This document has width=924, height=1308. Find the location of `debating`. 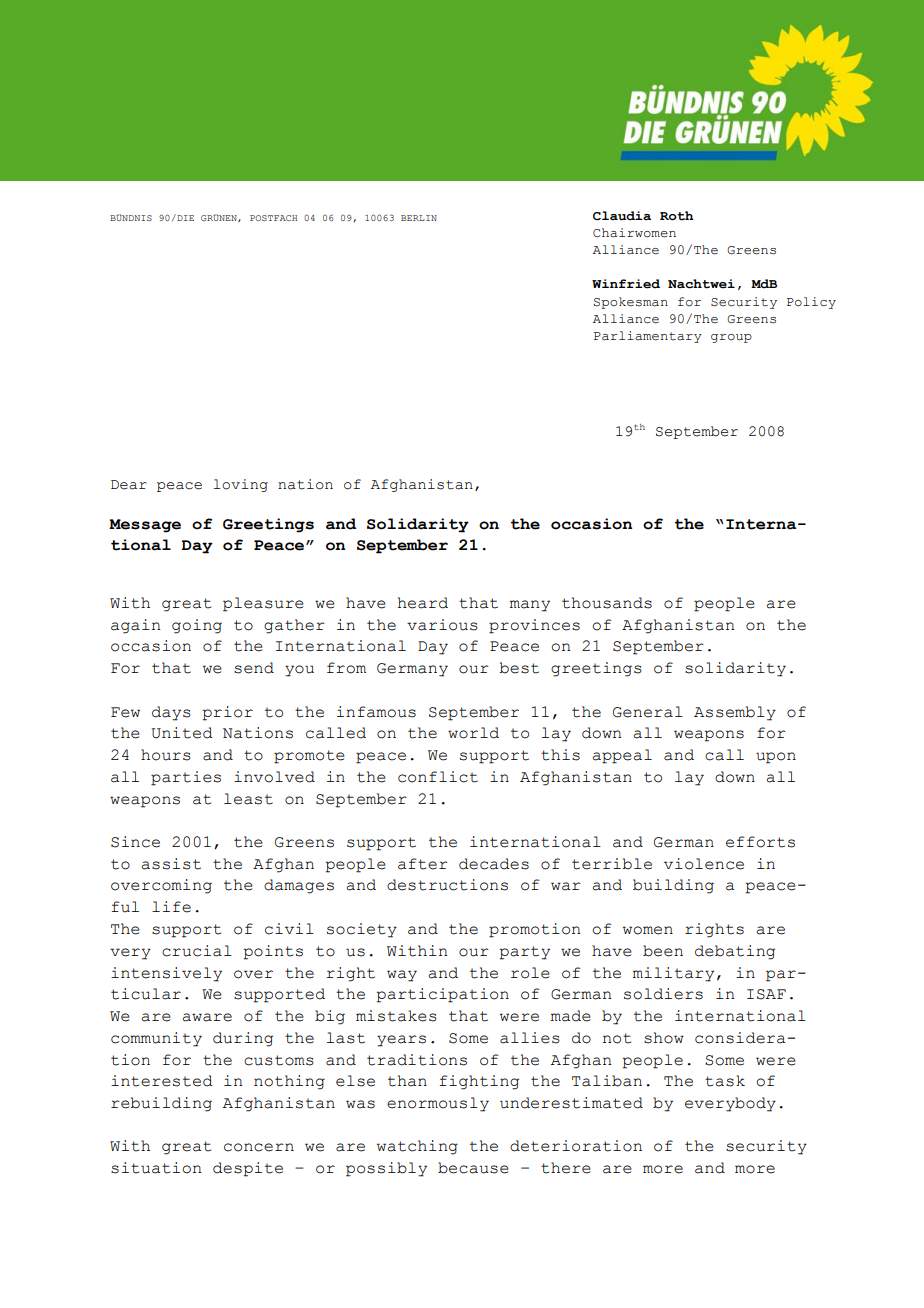

debating is located at coordinates (735, 952).
